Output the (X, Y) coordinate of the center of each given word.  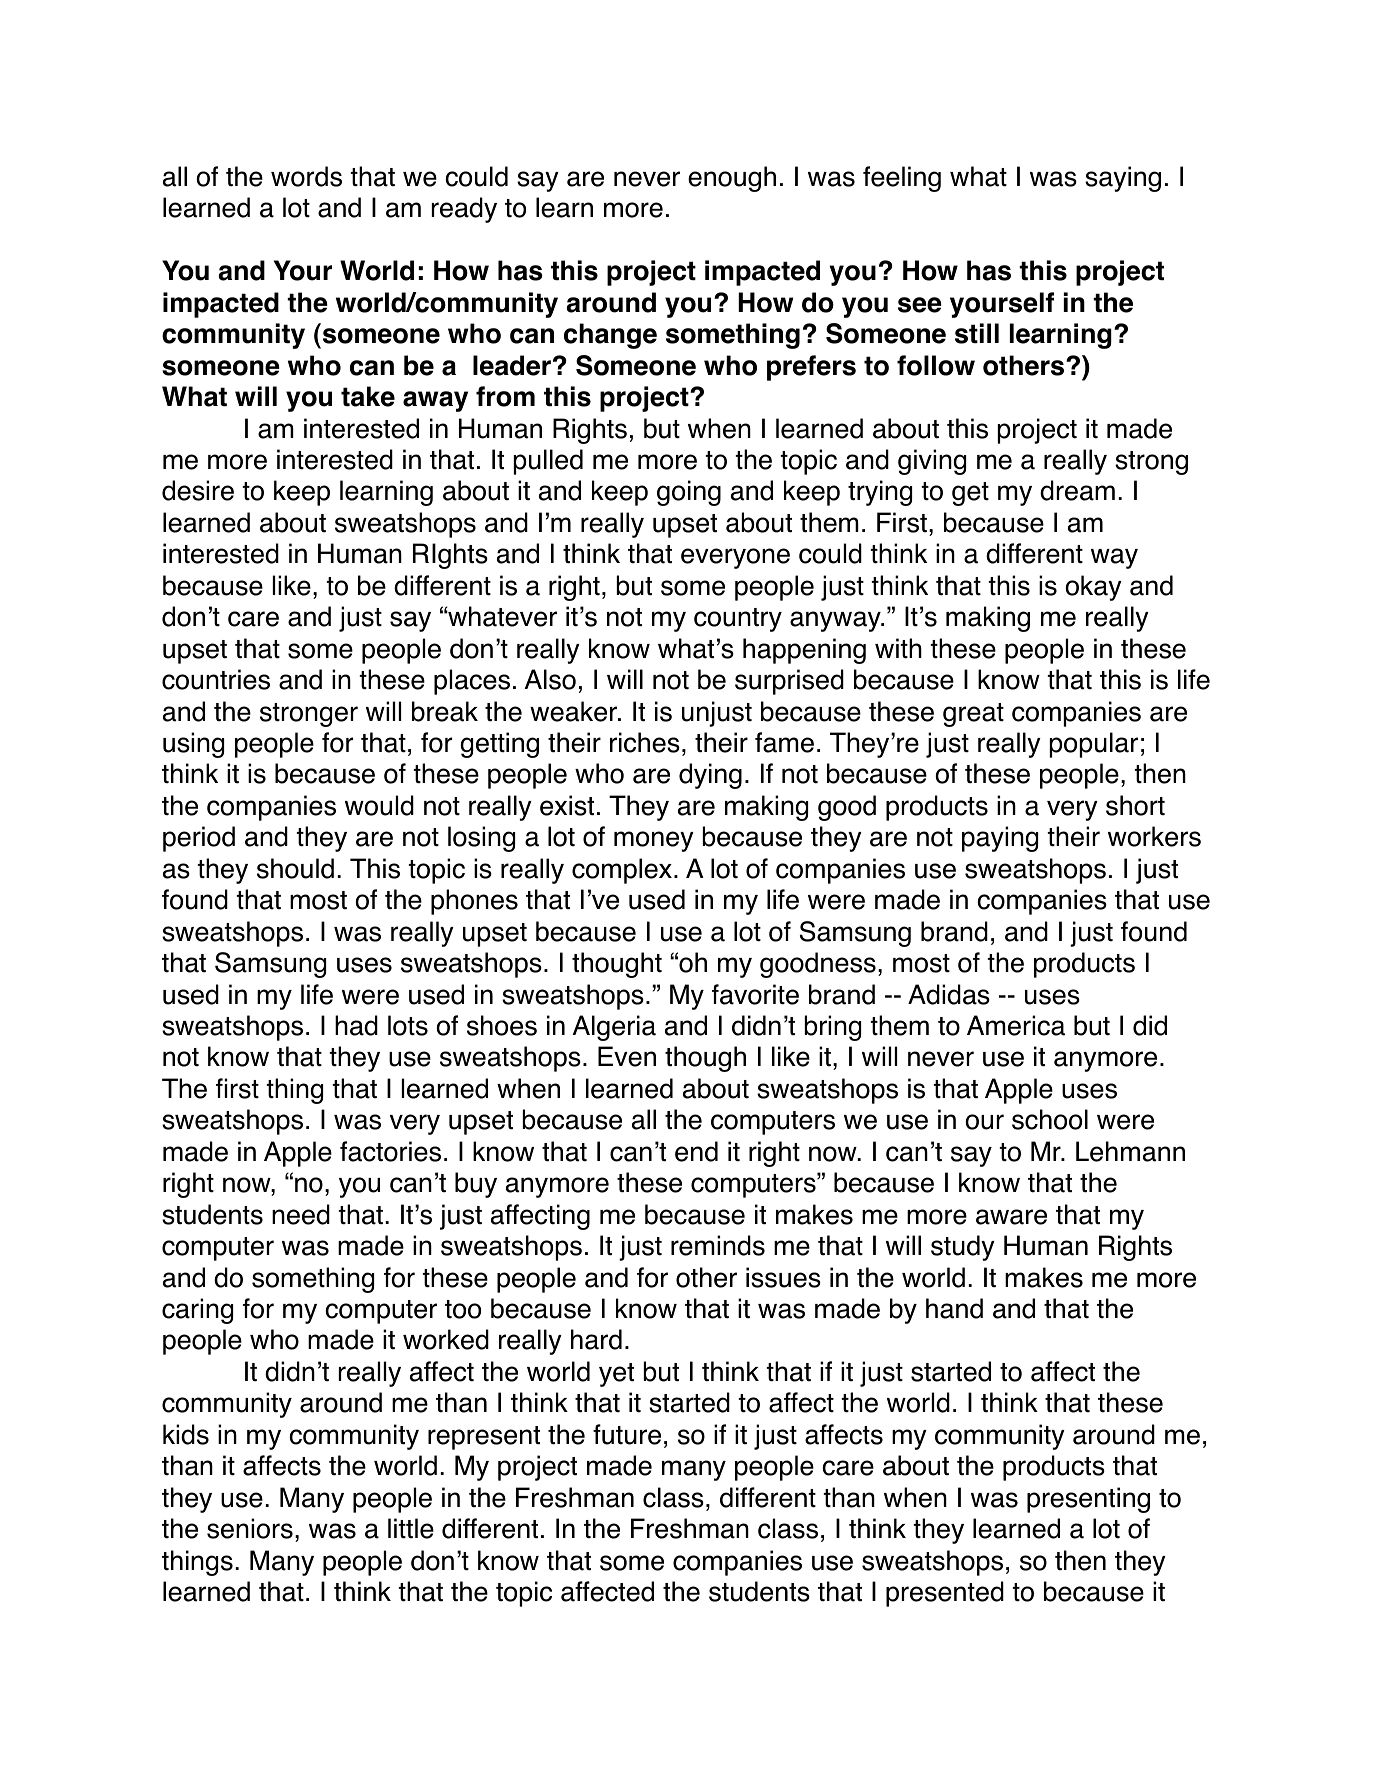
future (627, 1434)
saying (1123, 179)
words (306, 176)
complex (622, 871)
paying (1000, 839)
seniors (250, 1528)
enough (732, 179)
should (295, 868)
